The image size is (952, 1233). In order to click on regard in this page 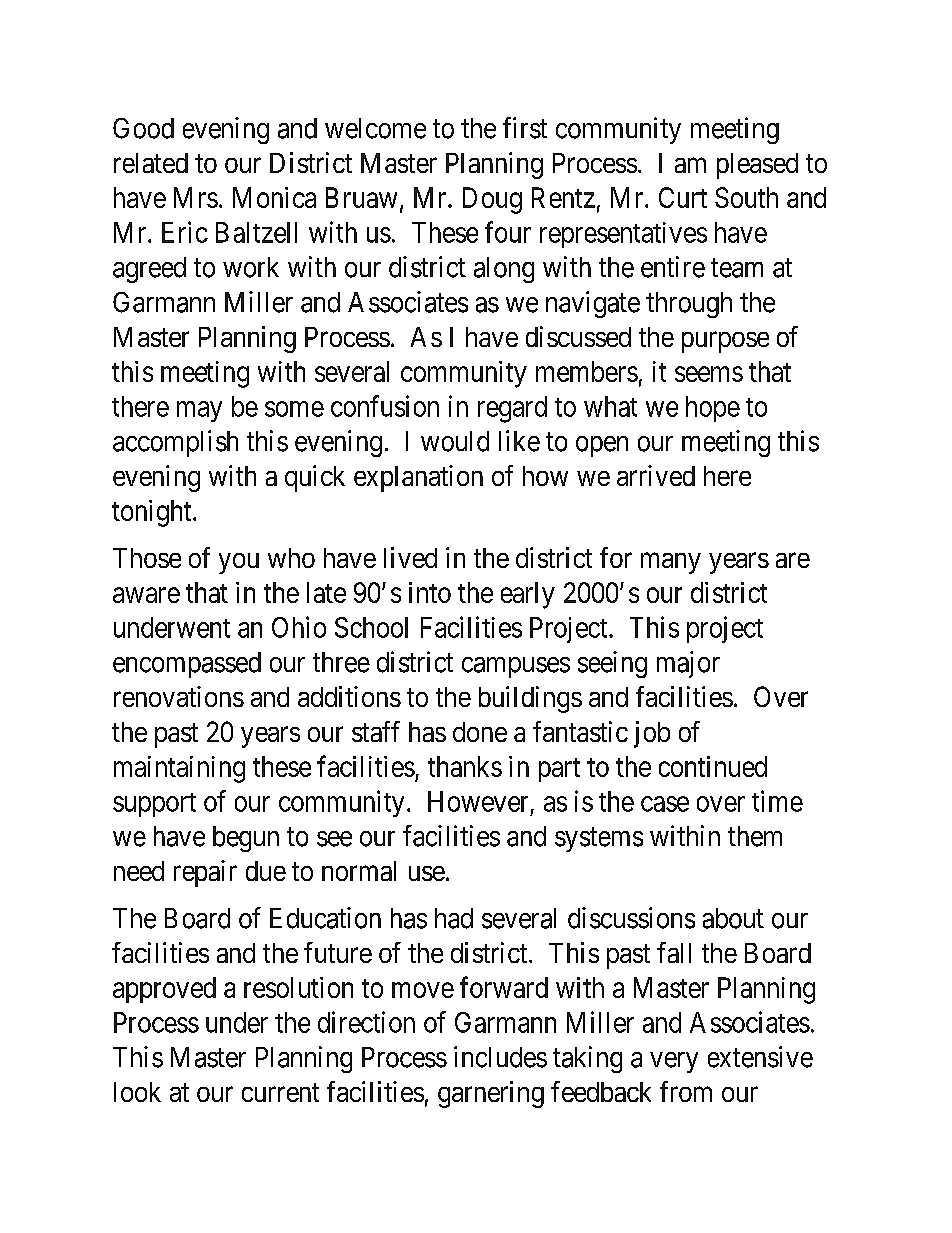, I will do `click(512, 409)`.
